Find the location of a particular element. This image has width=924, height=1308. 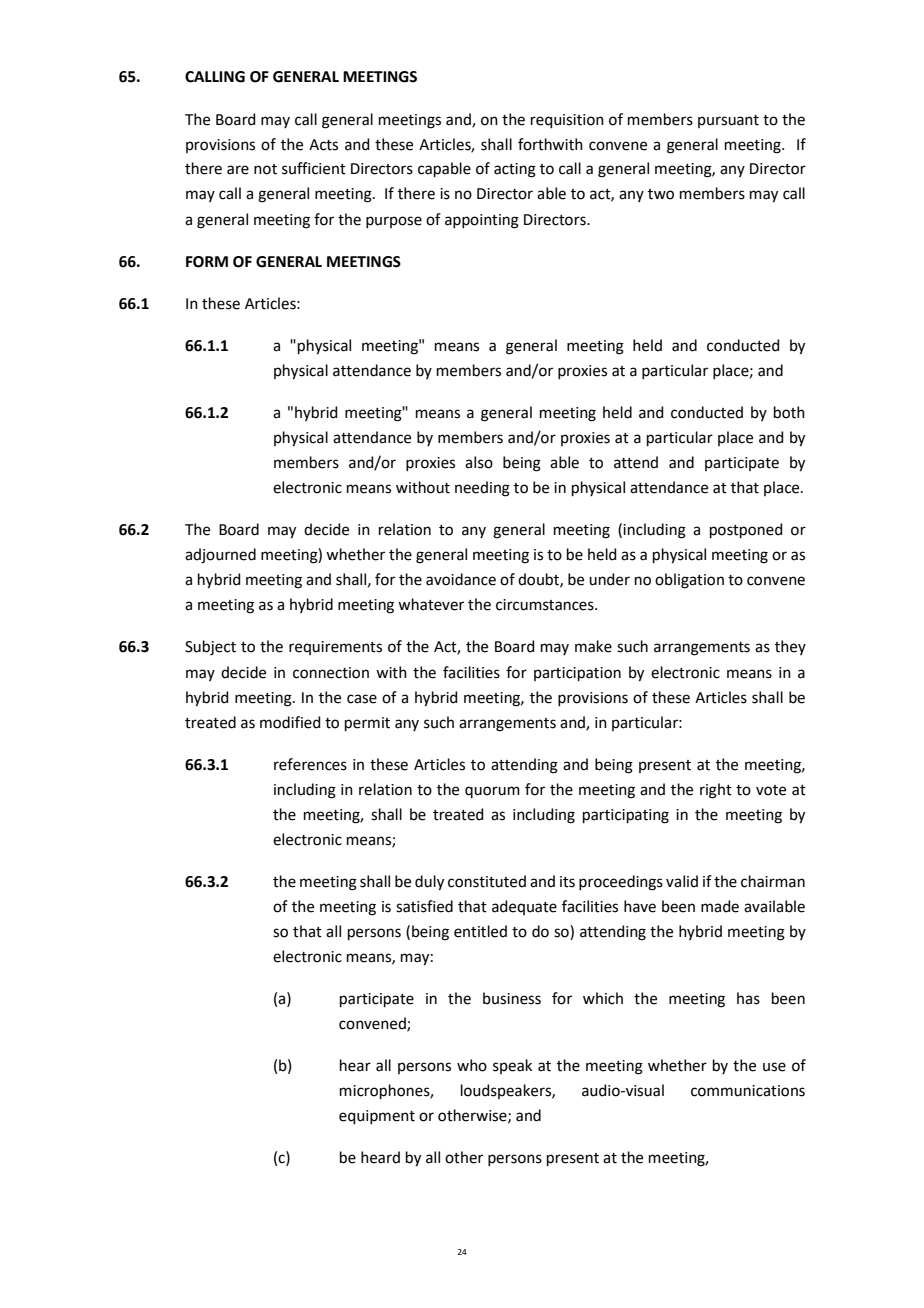

right is located at coordinates (716, 791).
